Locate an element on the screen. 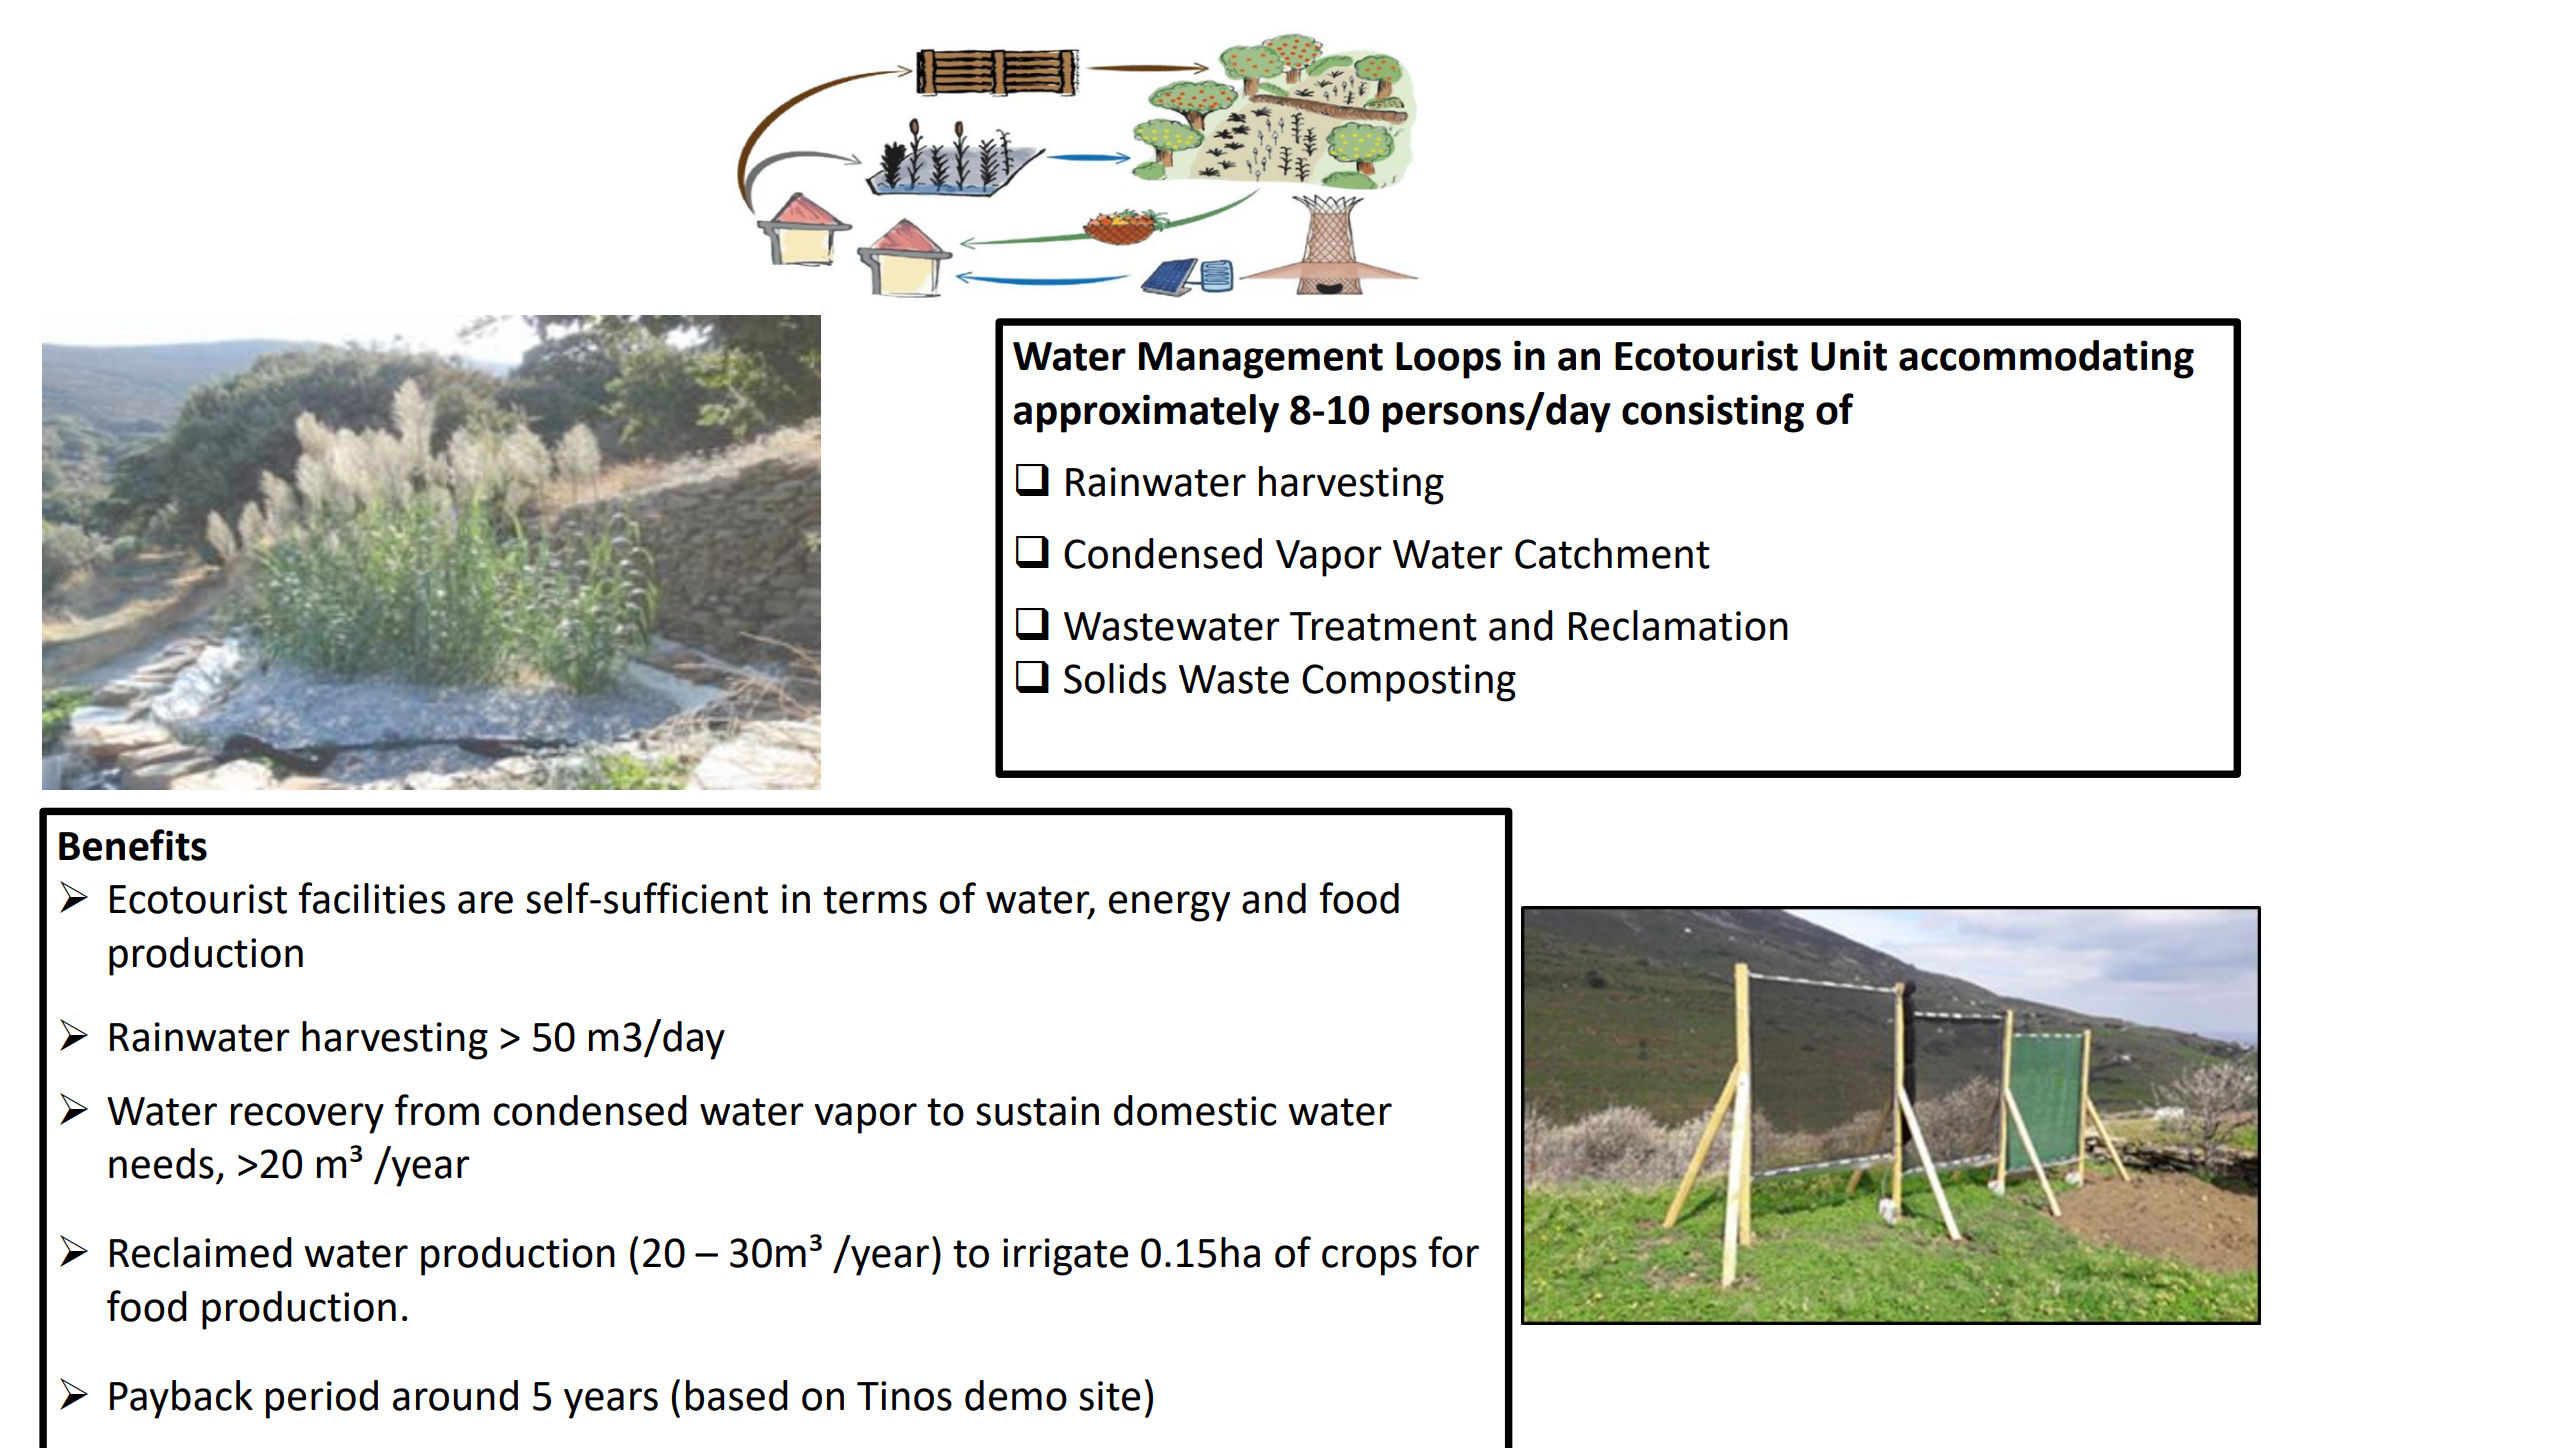 The height and width of the screenshot is (1448, 2574). period is located at coordinates (322, 1399).
